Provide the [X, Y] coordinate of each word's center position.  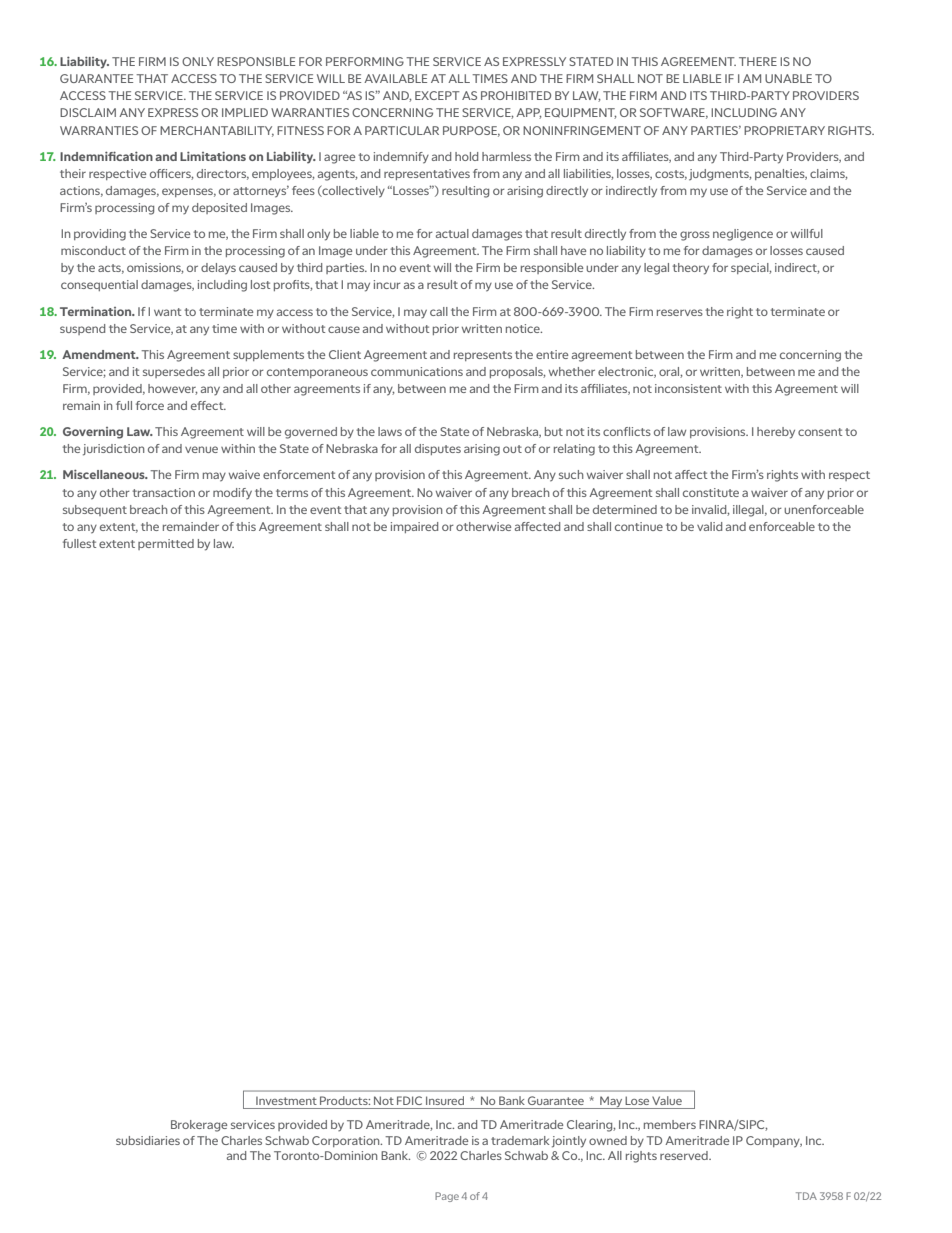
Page [447, 1197]
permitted [166, 544]
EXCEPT [437, 95]
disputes [438, 449]
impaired [414, 527]
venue [201, 449]
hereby [776, 433]
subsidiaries [148, 1140]
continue [639, 526]
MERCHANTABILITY [217, 131]
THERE [758, 61]
